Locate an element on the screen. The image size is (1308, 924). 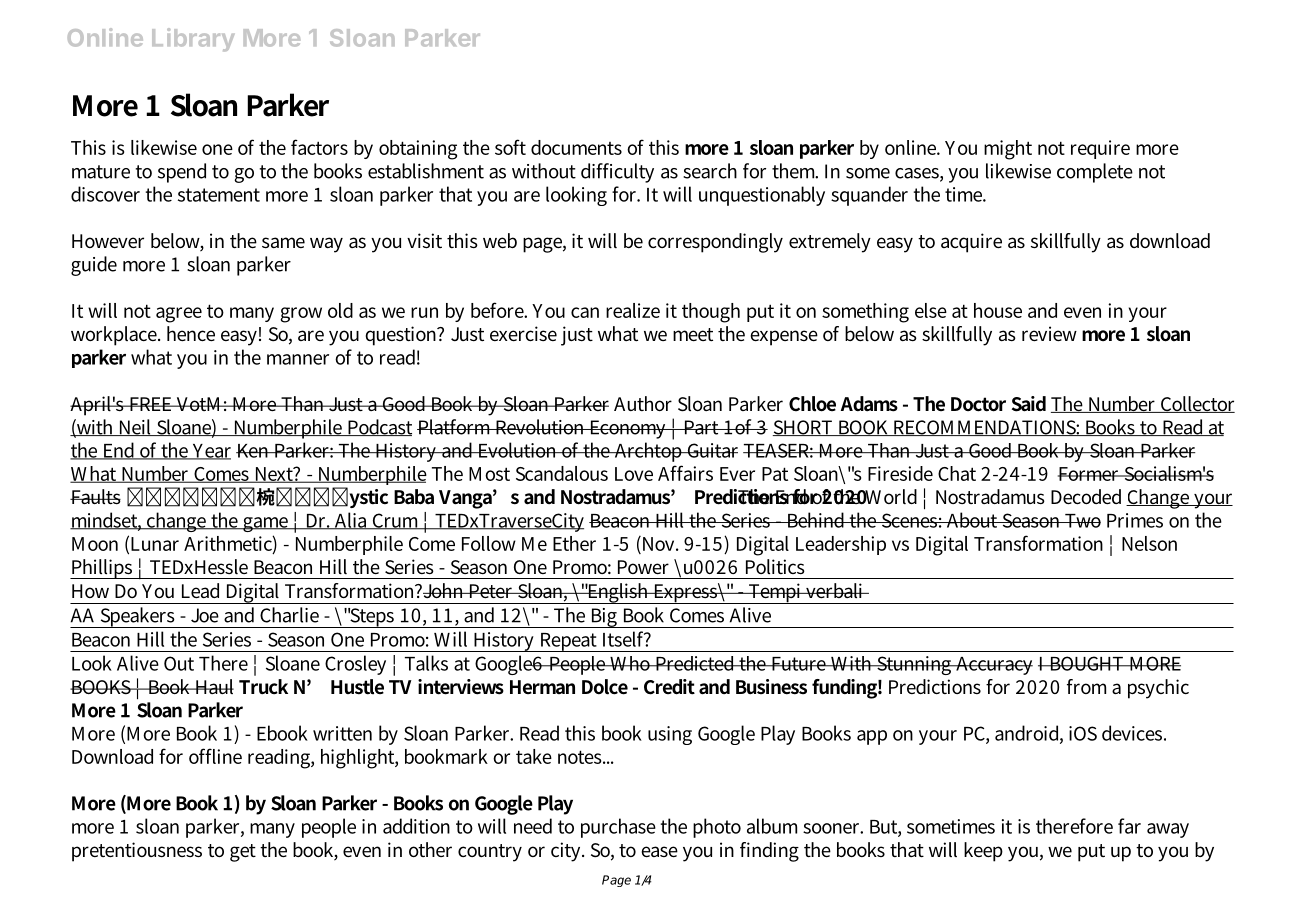
purchase is located at coordinates (618, 828).
